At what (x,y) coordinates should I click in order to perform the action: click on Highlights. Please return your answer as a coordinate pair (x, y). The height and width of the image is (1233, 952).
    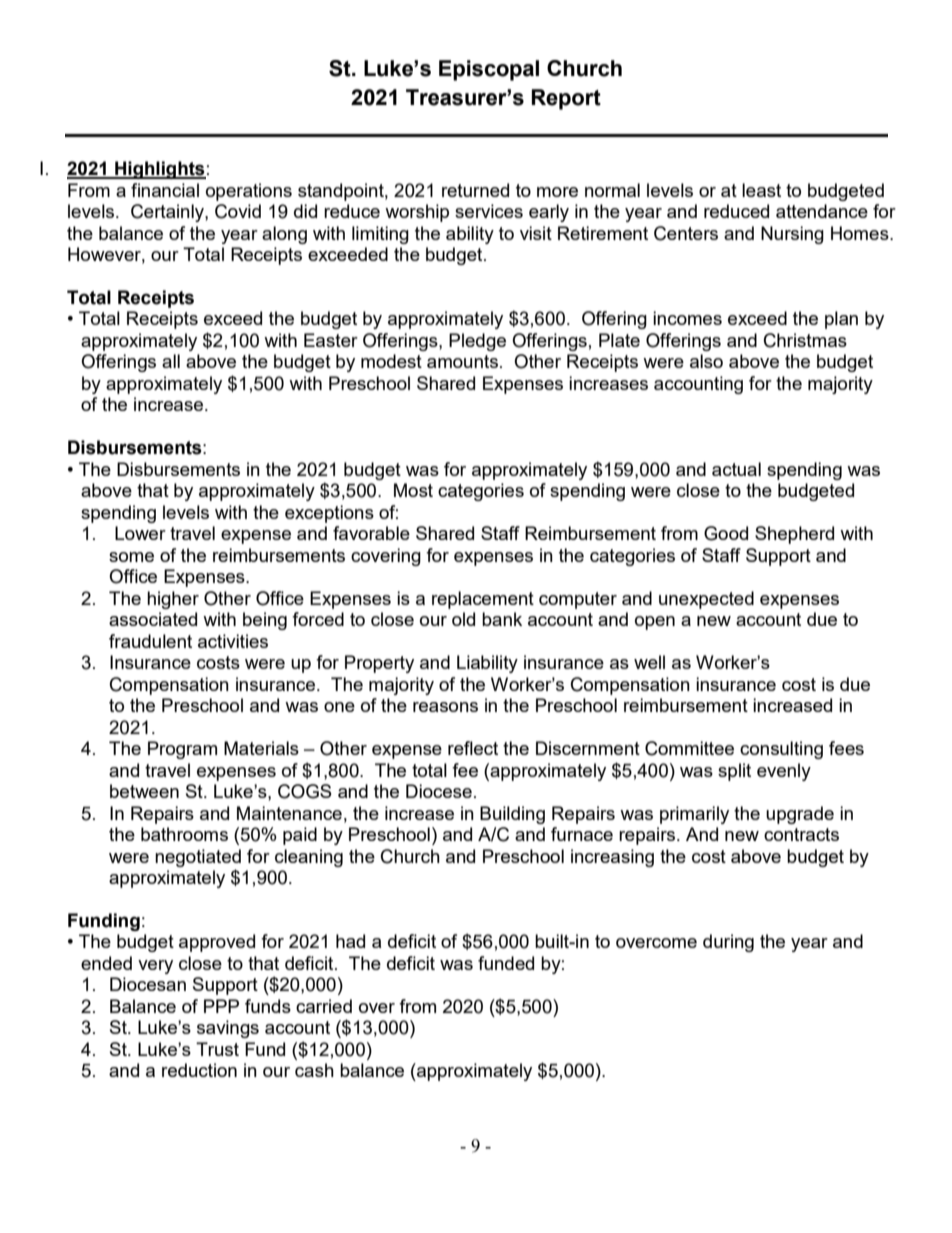
    Looking at the image, I should click on (159, 170).
